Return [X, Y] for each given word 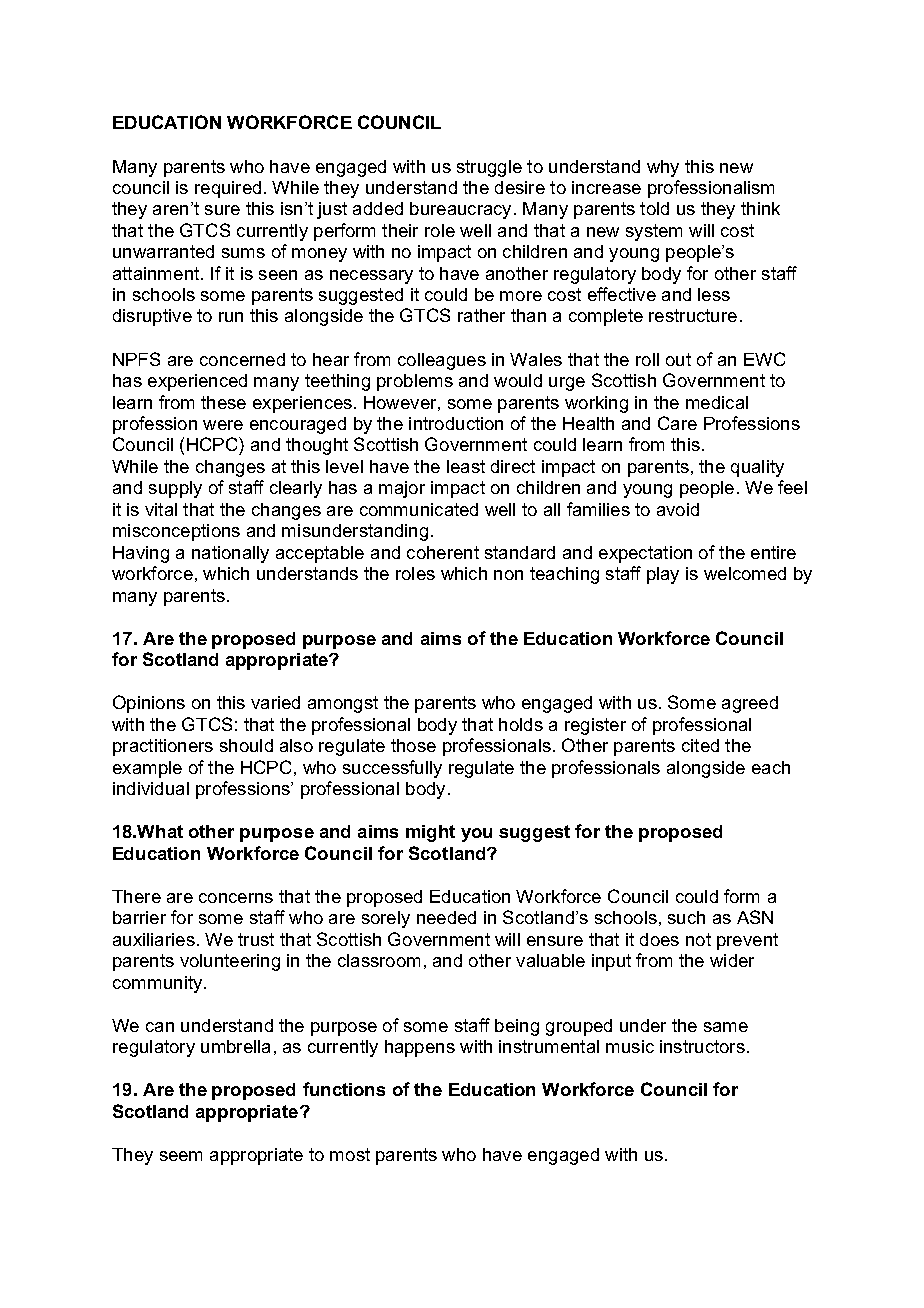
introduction [456, 423]
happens [420, 1048]
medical [717, 402]
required [228, 189]
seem [181, 1156]
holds [521, 724]
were [223, 425]
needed [446, 917]
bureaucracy [460, 210]
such [686, 917]
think [760, 208]
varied [275, 702]
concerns [236, 898]
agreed [750, 704]
